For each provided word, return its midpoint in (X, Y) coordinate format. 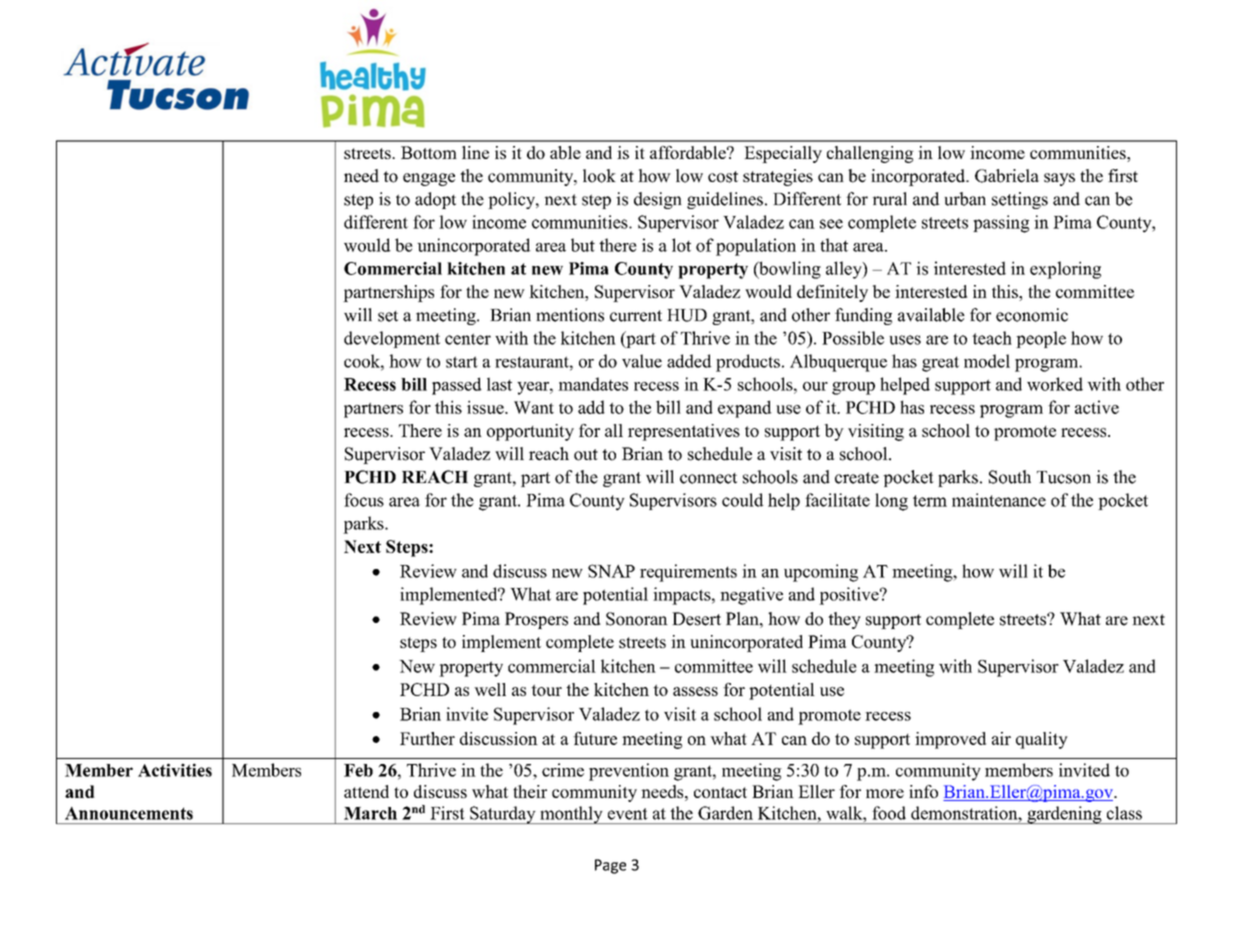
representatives (684, 432)
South (1010, 477)
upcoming (821, 573)
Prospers (536, 620)
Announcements (129, 813)
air (1001, 738)
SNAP (611, 571)
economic (1032, 315)
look (599, 176)
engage (429, 179)
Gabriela (1007, 176)
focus (364, 500)
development (392, 339)
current (636, 316)
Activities (175, 770)
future (595, 738)
